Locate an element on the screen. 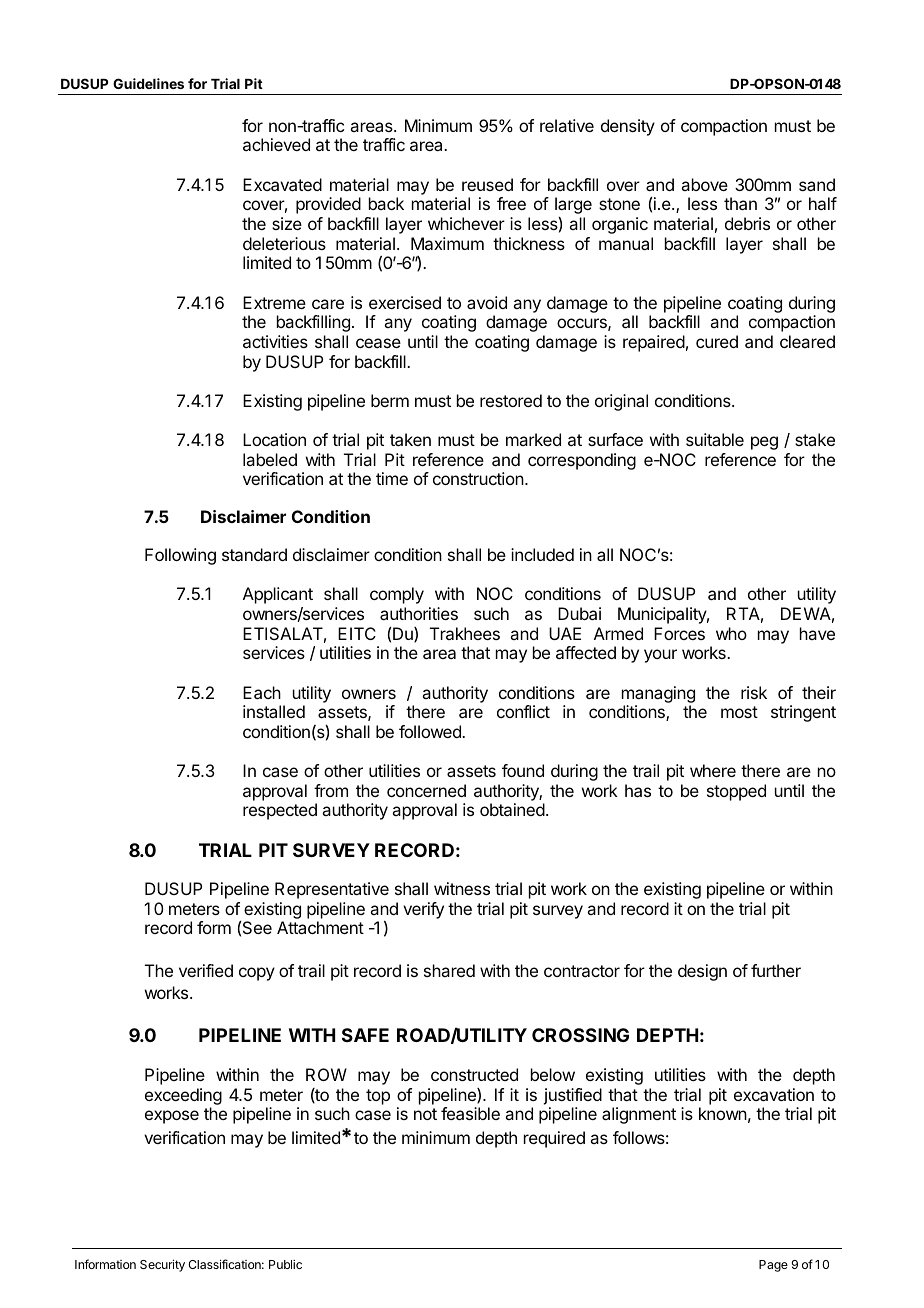 The width and height of the screenshot is (924, 1308). above is located at coordinates (704, 184).
